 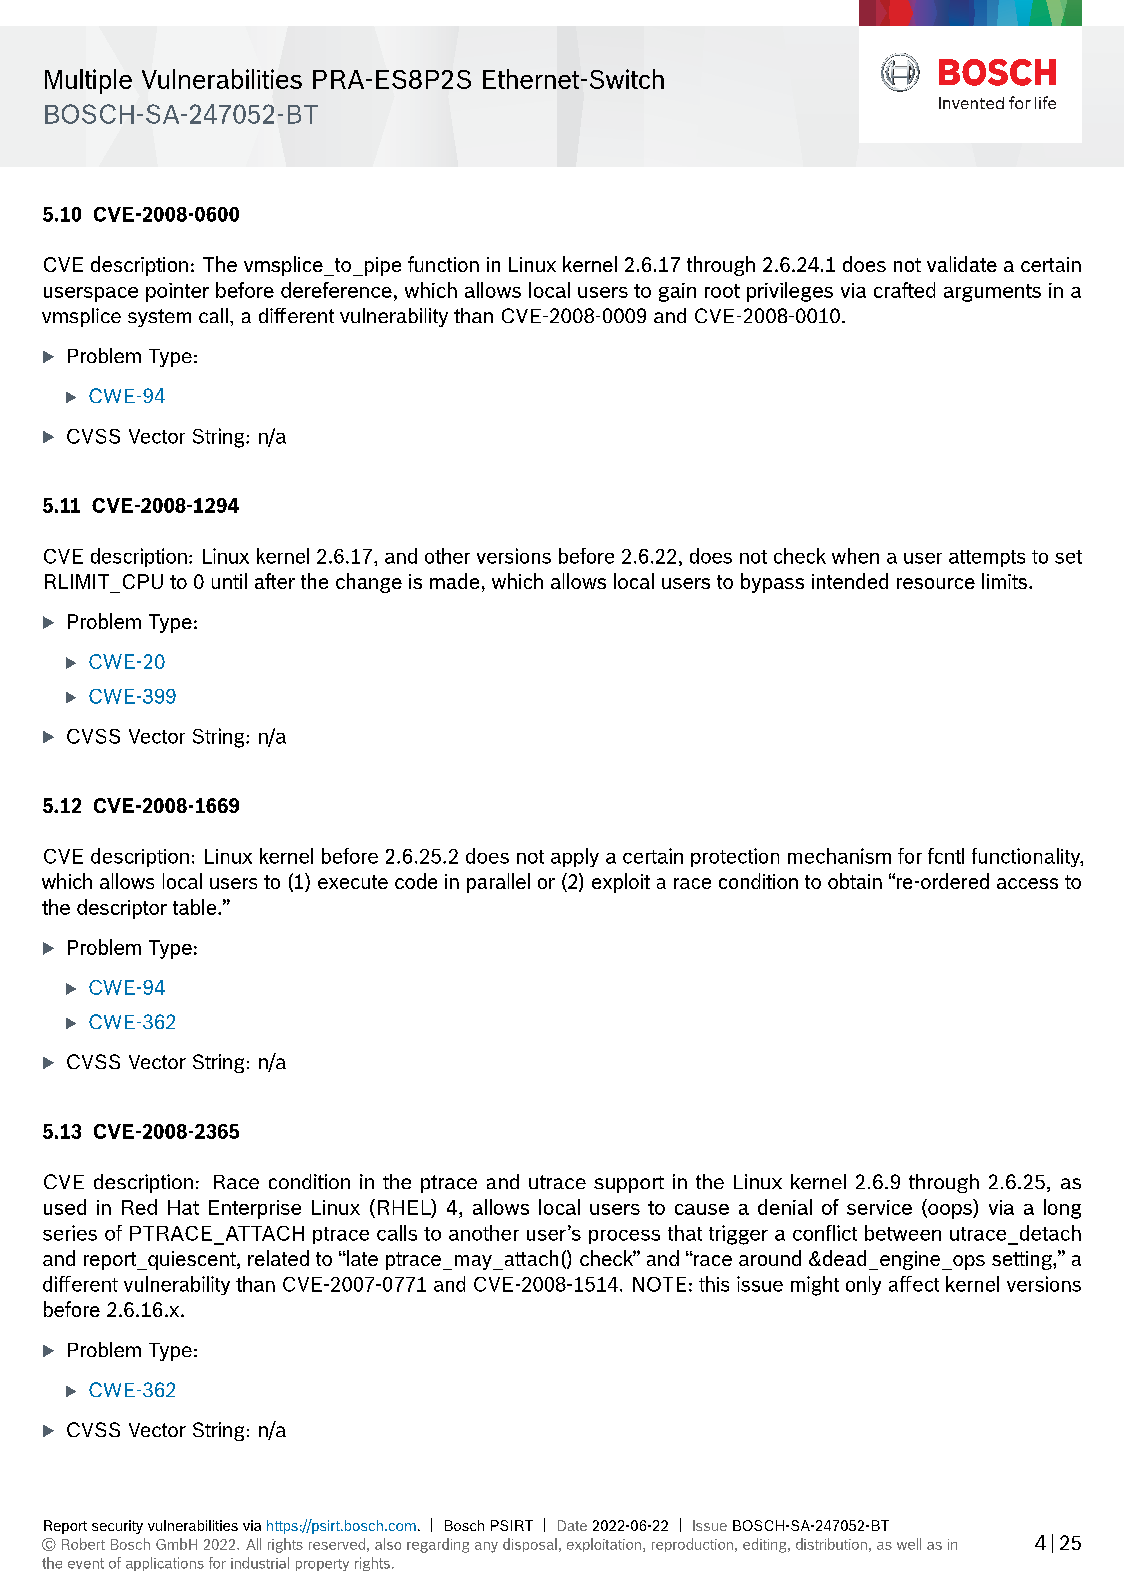 What do you see at coordinates (454, 581) in the document?
I see `made` at bounding box center [454, 581].
